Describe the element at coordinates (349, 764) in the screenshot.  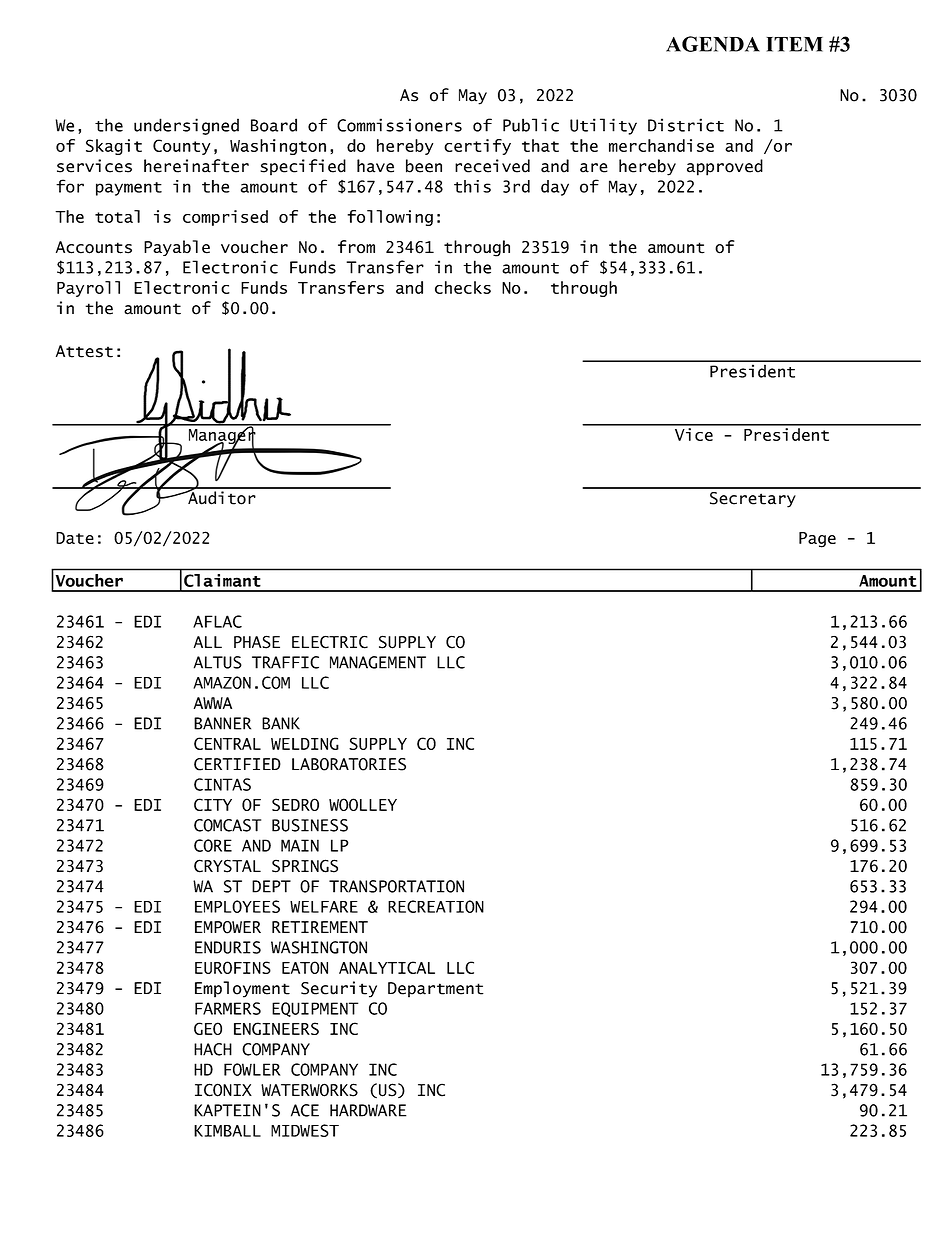
I see `LABORATORIES` at that location.
